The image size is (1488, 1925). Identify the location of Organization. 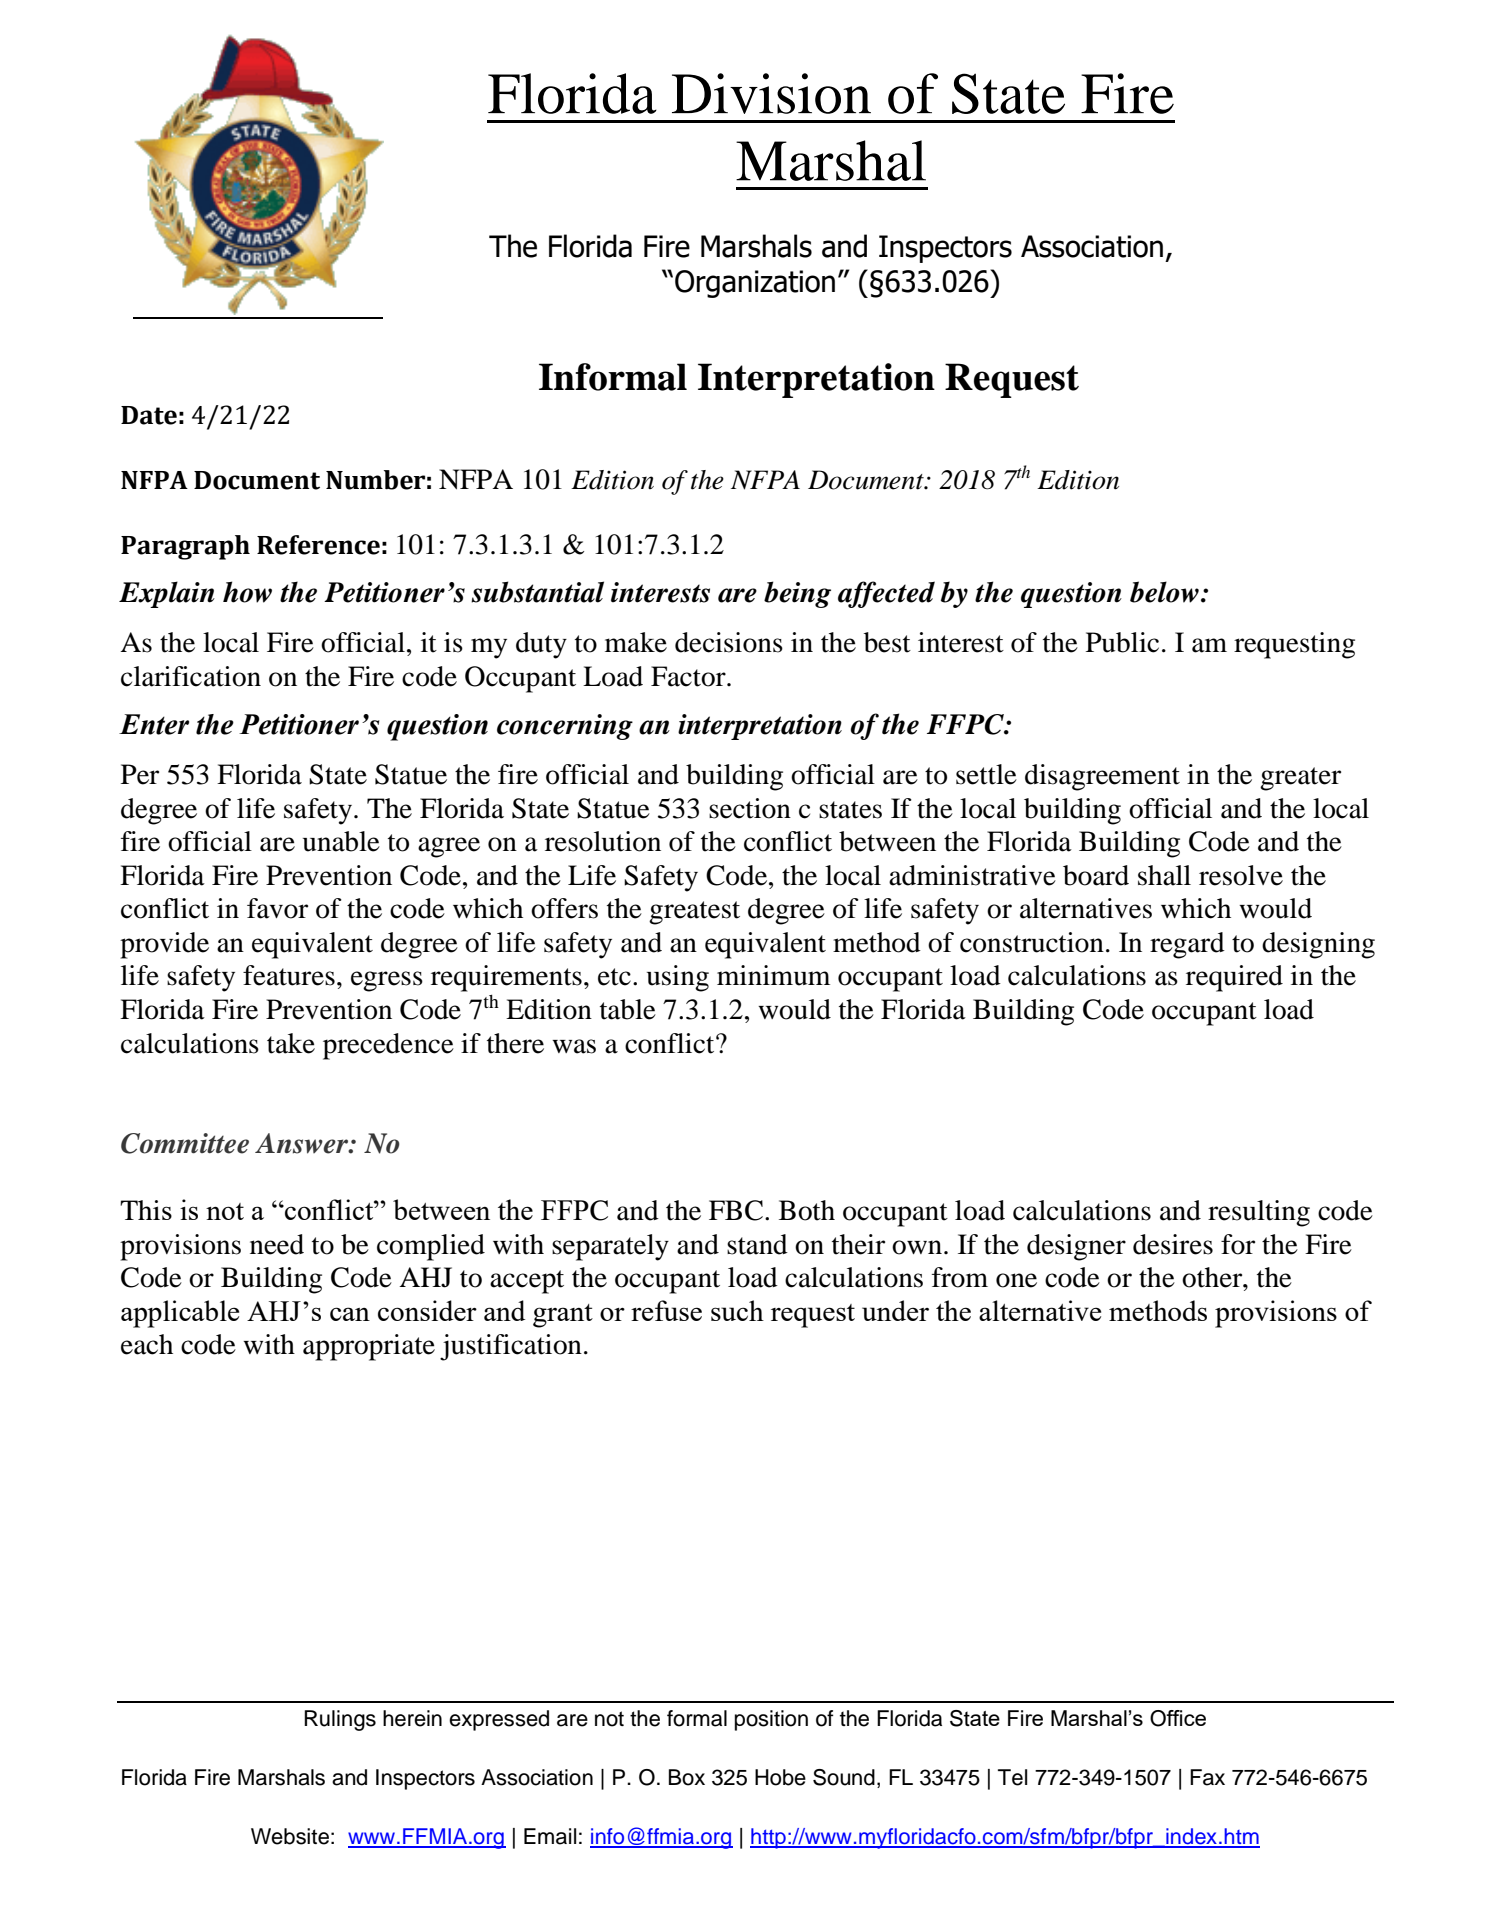
(755, 284).
